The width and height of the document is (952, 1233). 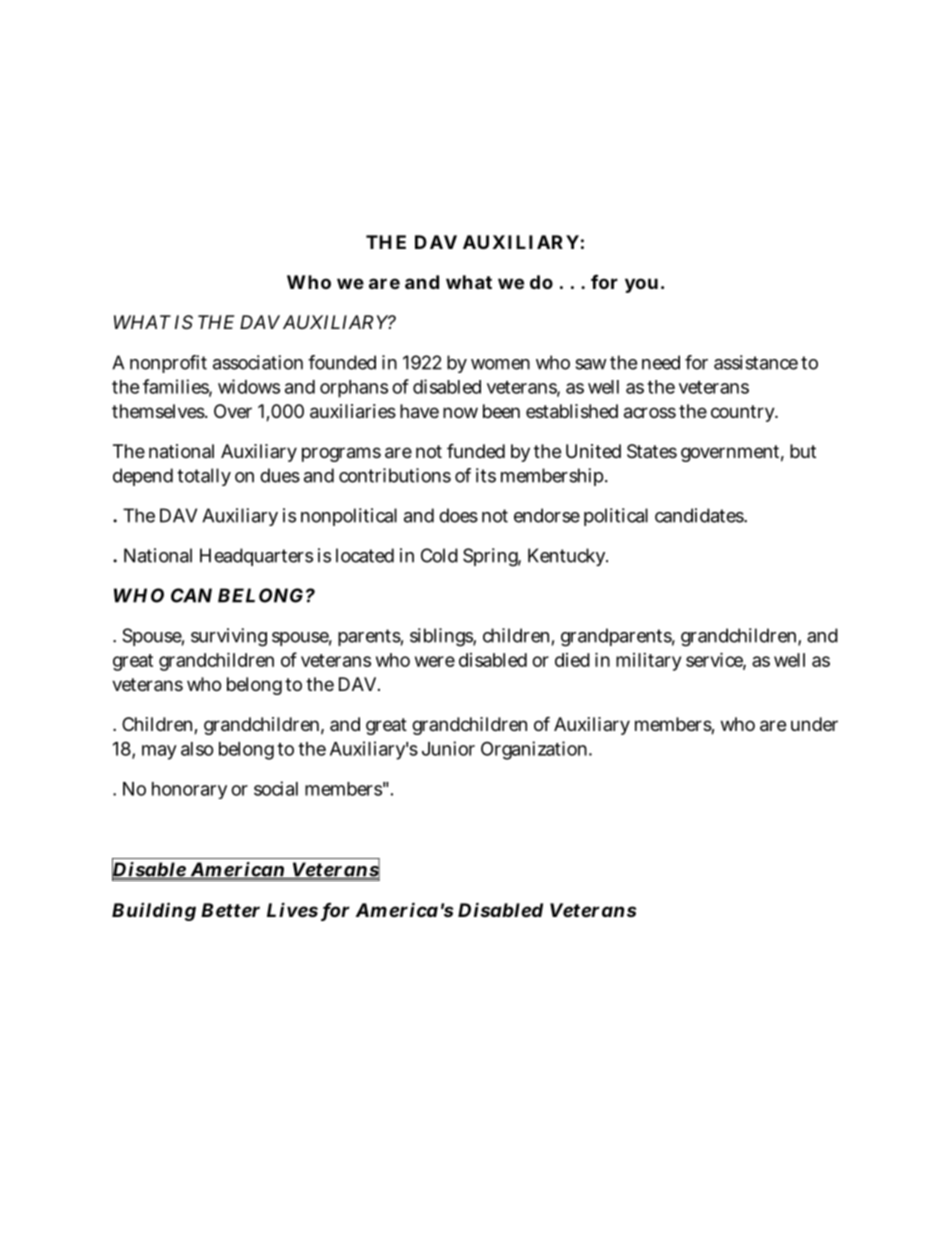 I want to click on Lives, so click(x=292, y=909).
